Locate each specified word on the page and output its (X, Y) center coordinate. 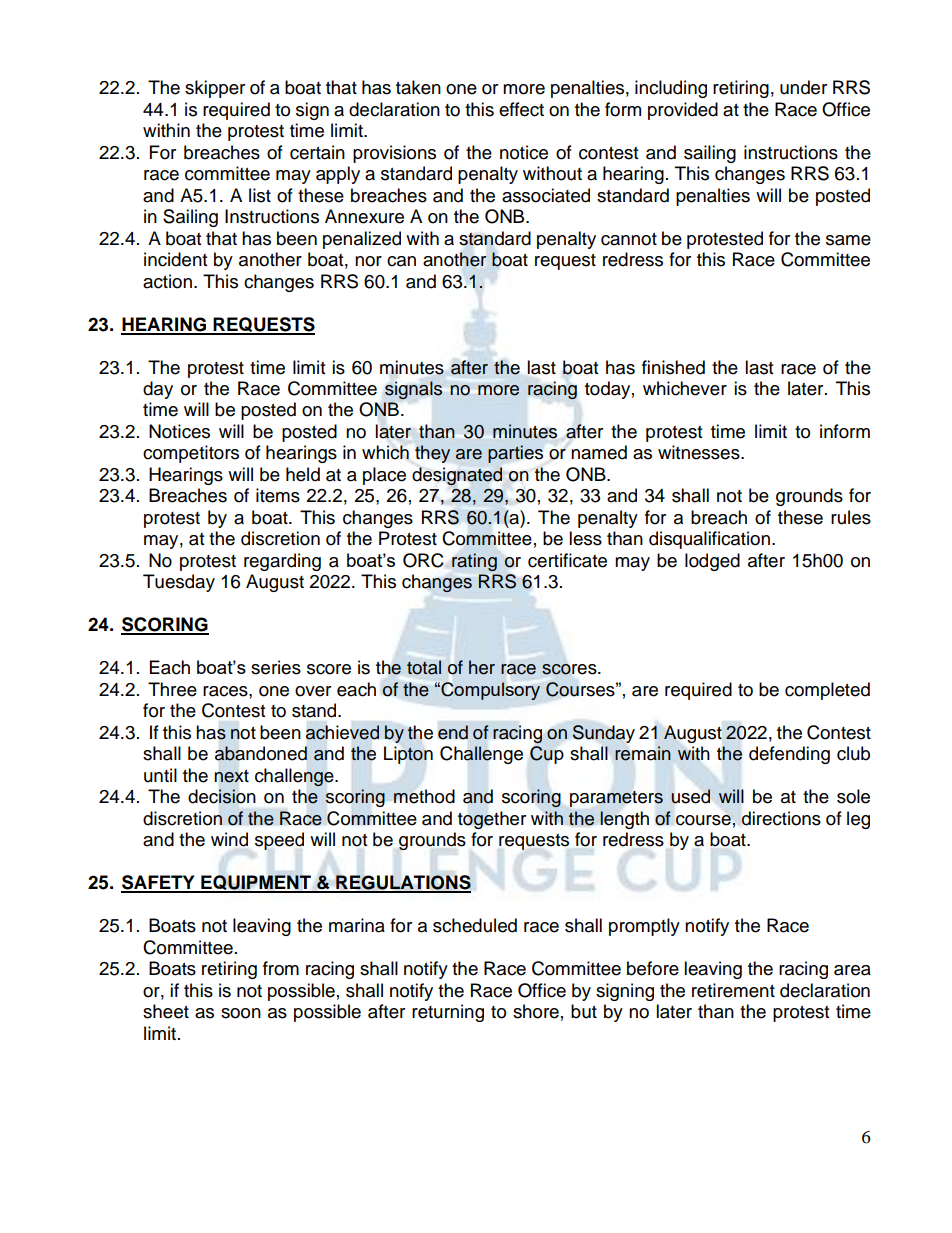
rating (474, 562)
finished (673, 367)
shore (536, 1011)
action (167, 281)
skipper (215, 89)
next (232, 776)
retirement (733, 990)
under (803, 87)
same (848, 240)
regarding (282, 562)
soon (241, 1013)
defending (789, 755)
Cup (547, 755)
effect (521, 109)
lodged (712, 562)
